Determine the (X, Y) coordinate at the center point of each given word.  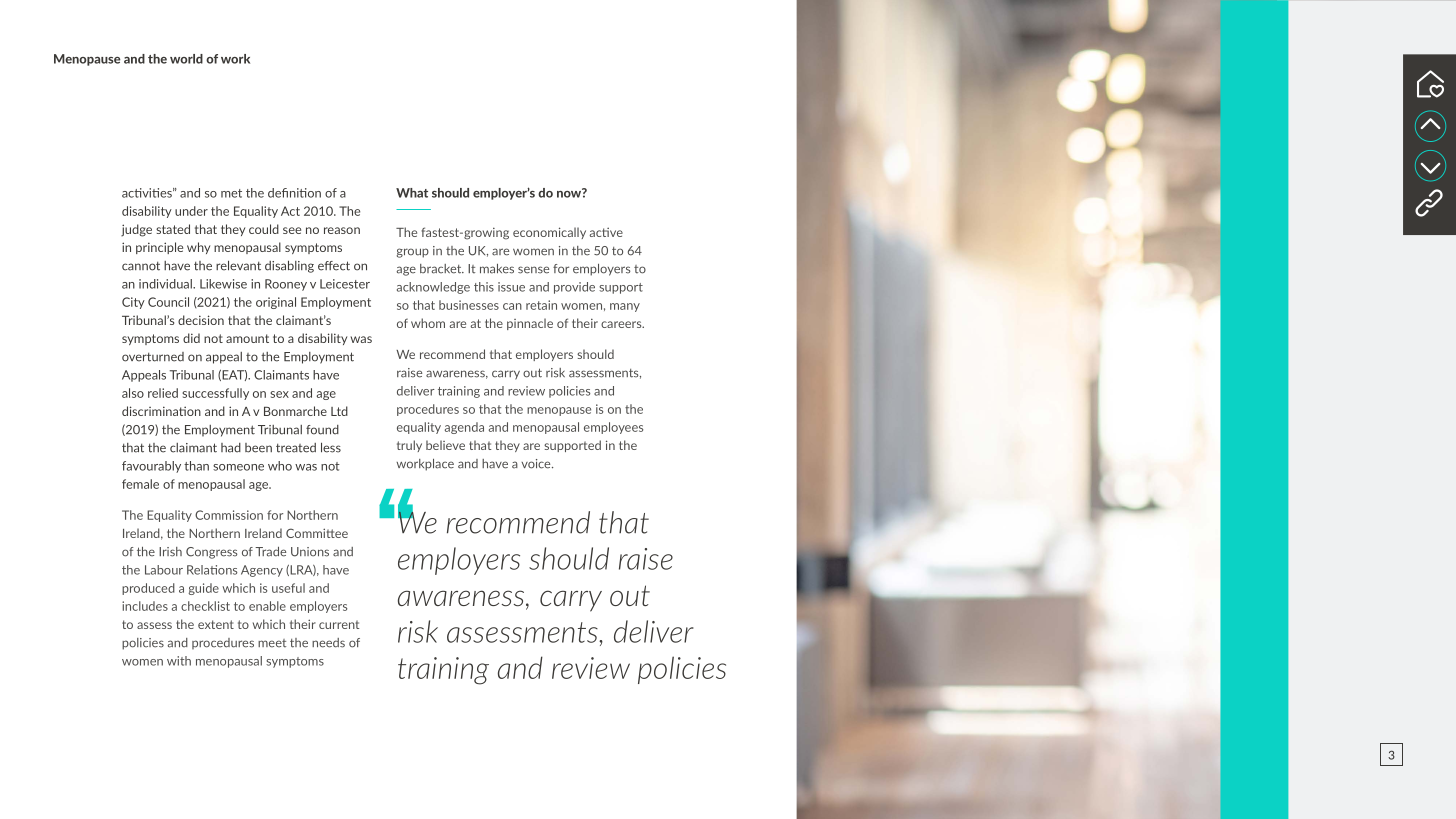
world (186, 59)
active (606, 232)
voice (537, 464)
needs (328, 643)
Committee (317, 533)
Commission (229, 515)
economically (549, 233)
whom (428, 323)
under (191, 211)
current (339, 624)
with (179, 661)
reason (342, 230)
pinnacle (530, 324)
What (412, 193)
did (191, 338)
